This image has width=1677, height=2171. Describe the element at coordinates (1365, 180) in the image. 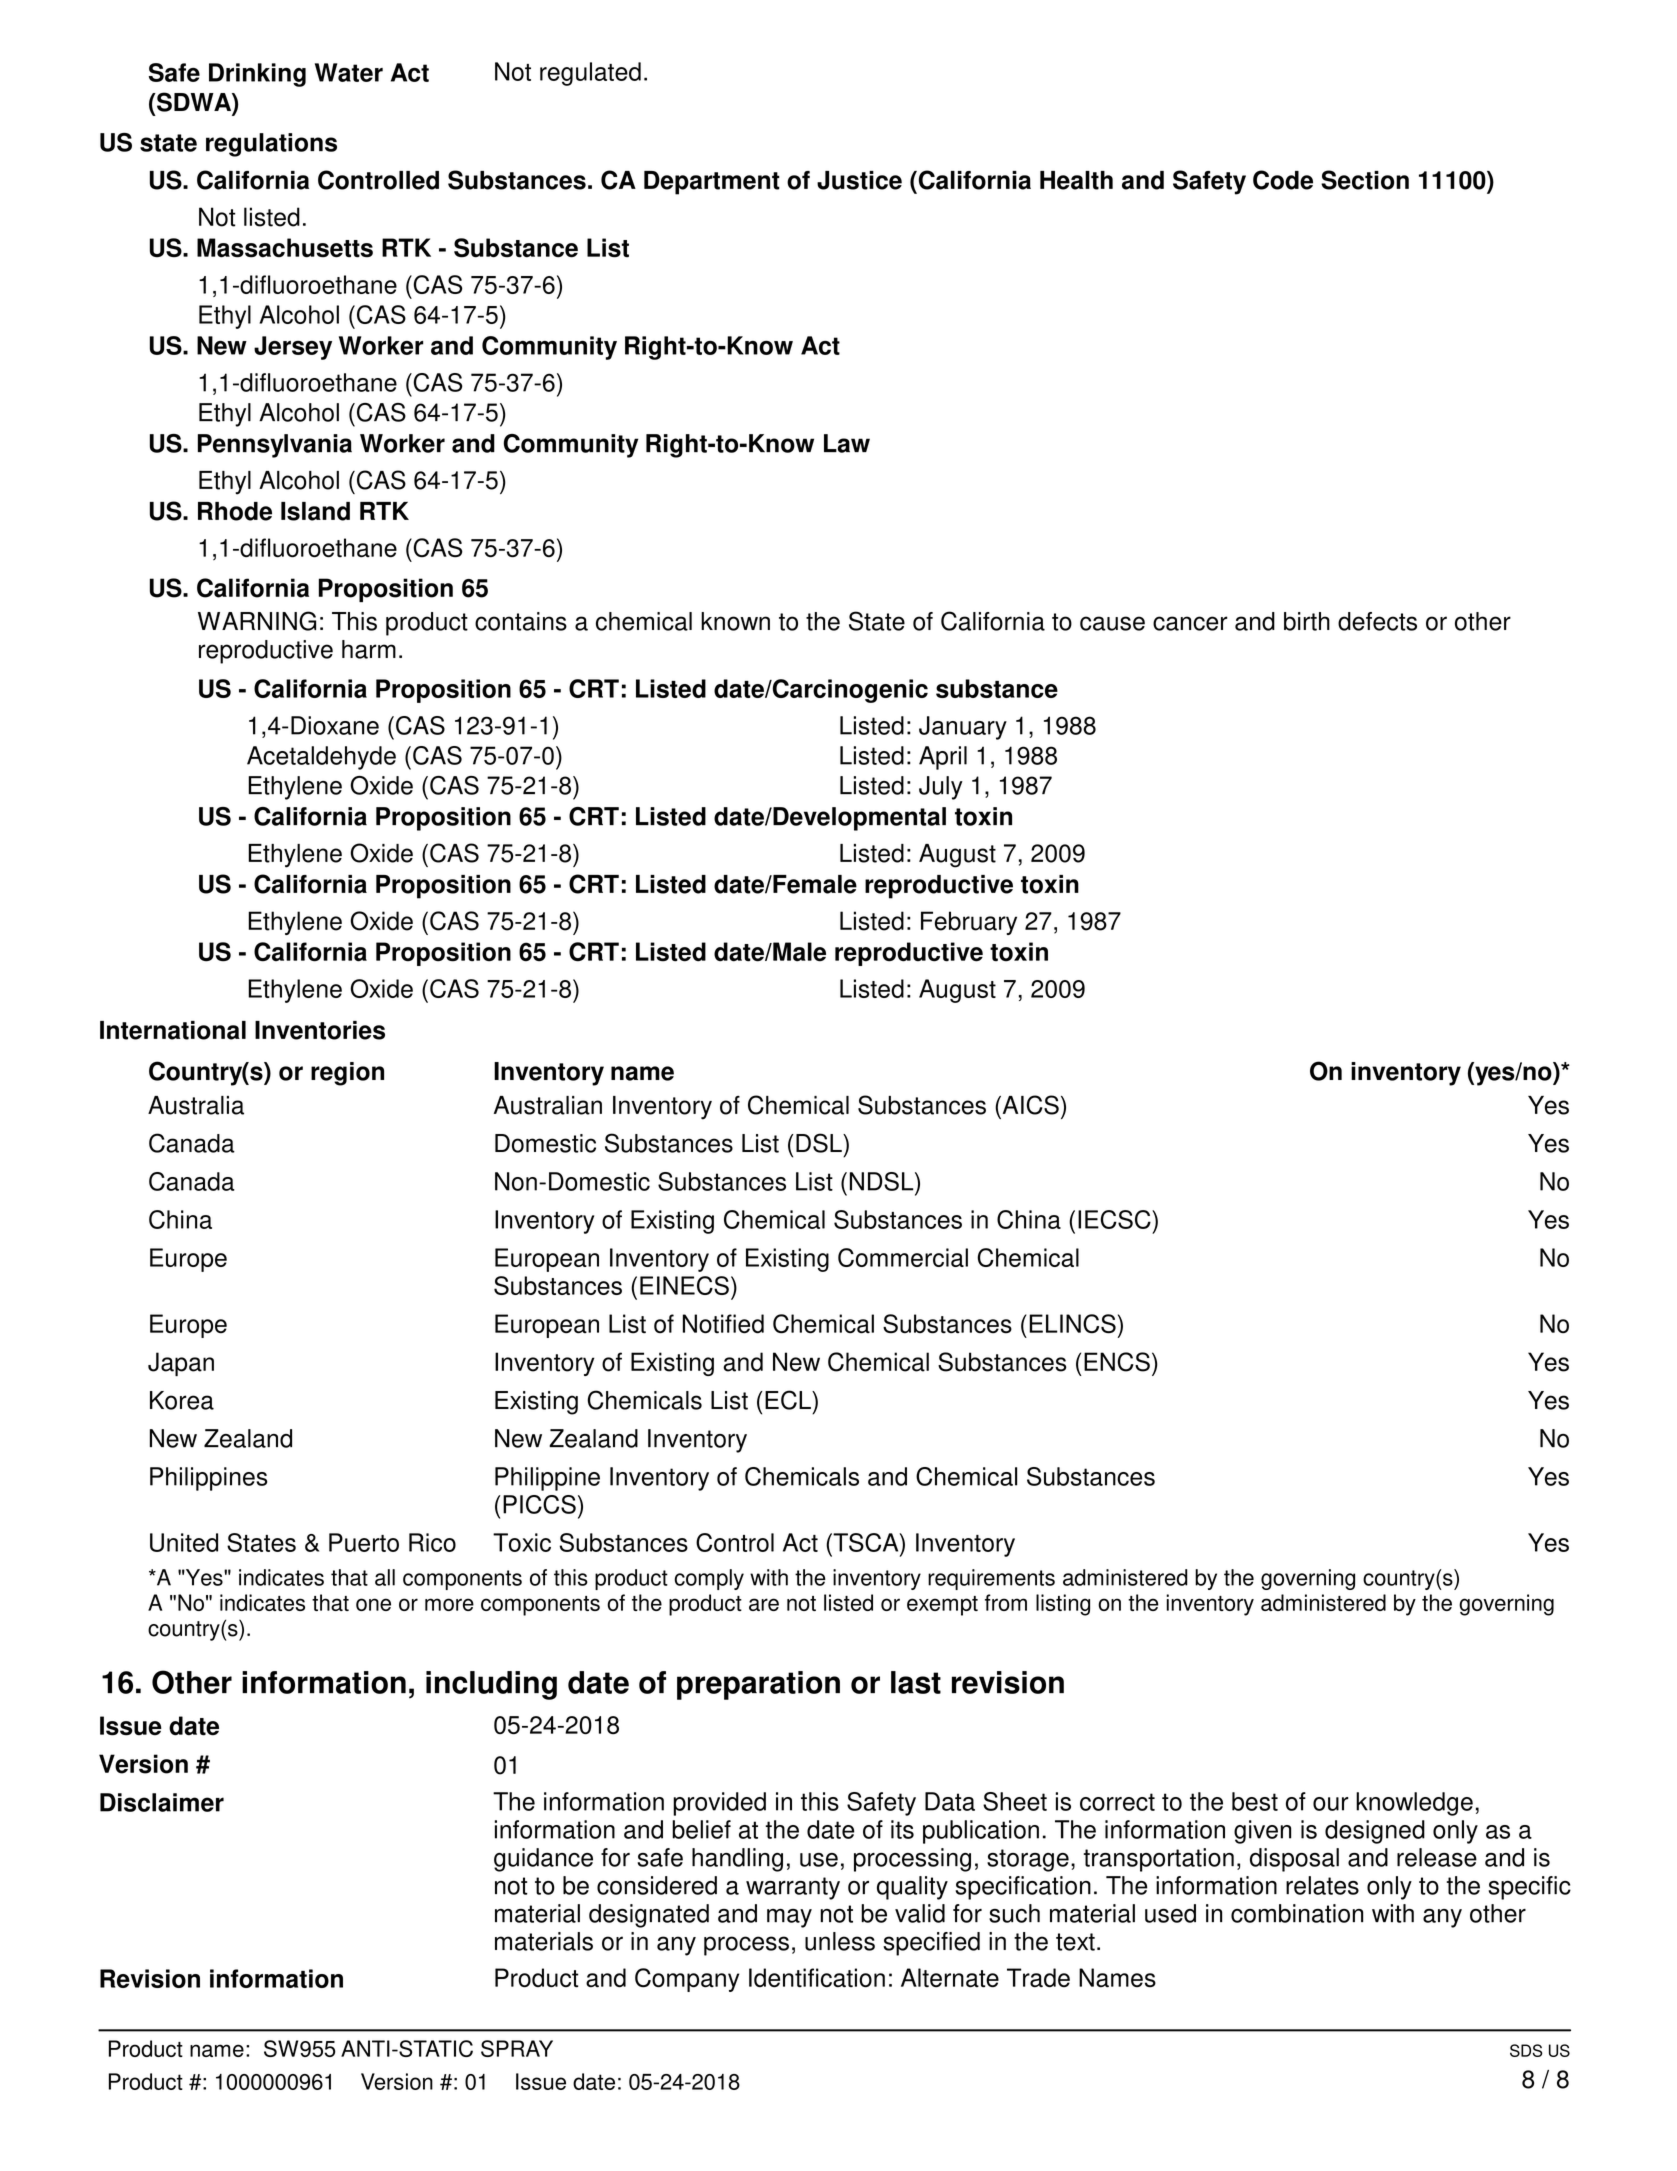

I see `Section` at that location.
